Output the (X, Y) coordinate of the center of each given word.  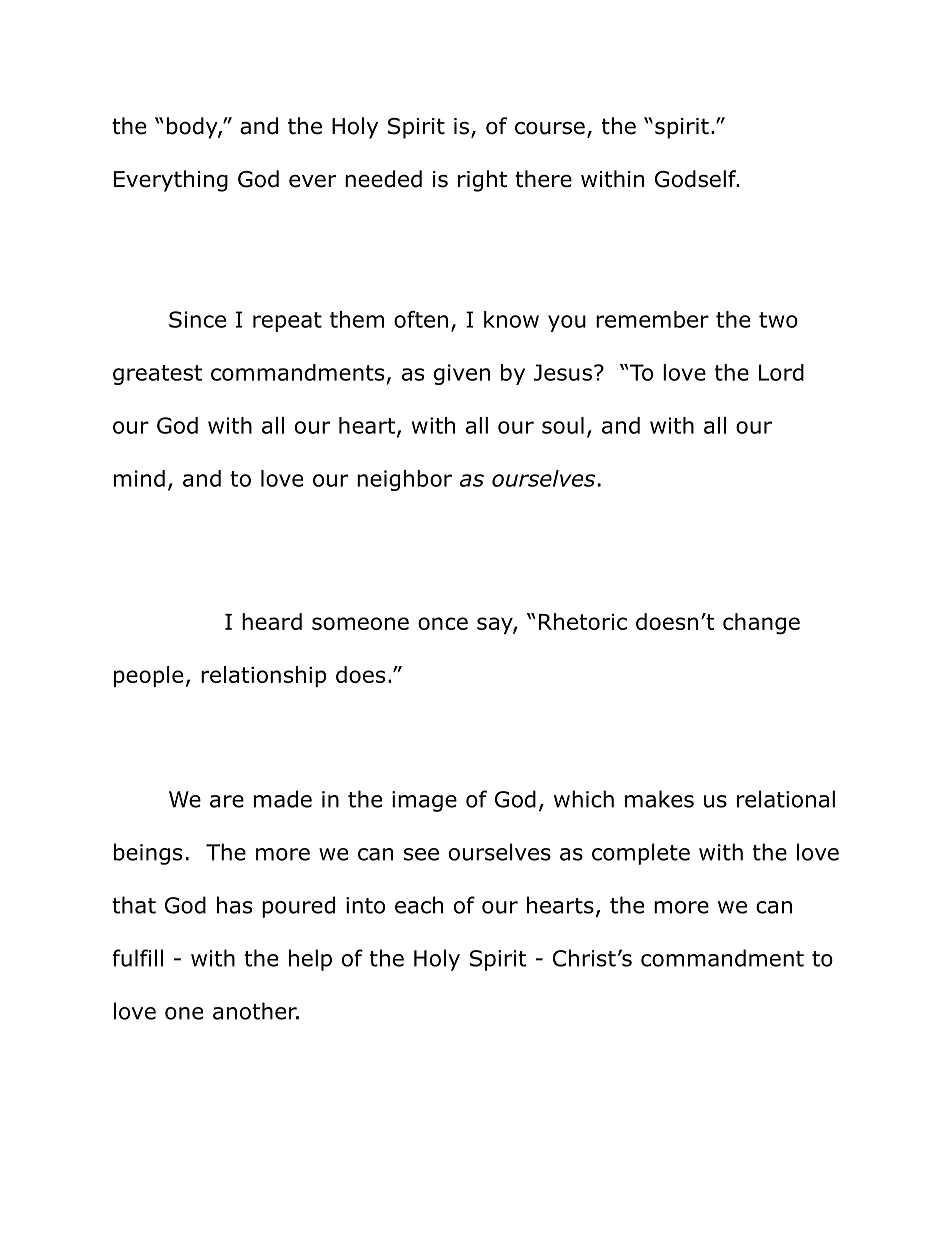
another (256, 1011)
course (550, 128)
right (482, 181)
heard (272, 621)
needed (383, 179)
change (761, 624)
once (443, 623)
